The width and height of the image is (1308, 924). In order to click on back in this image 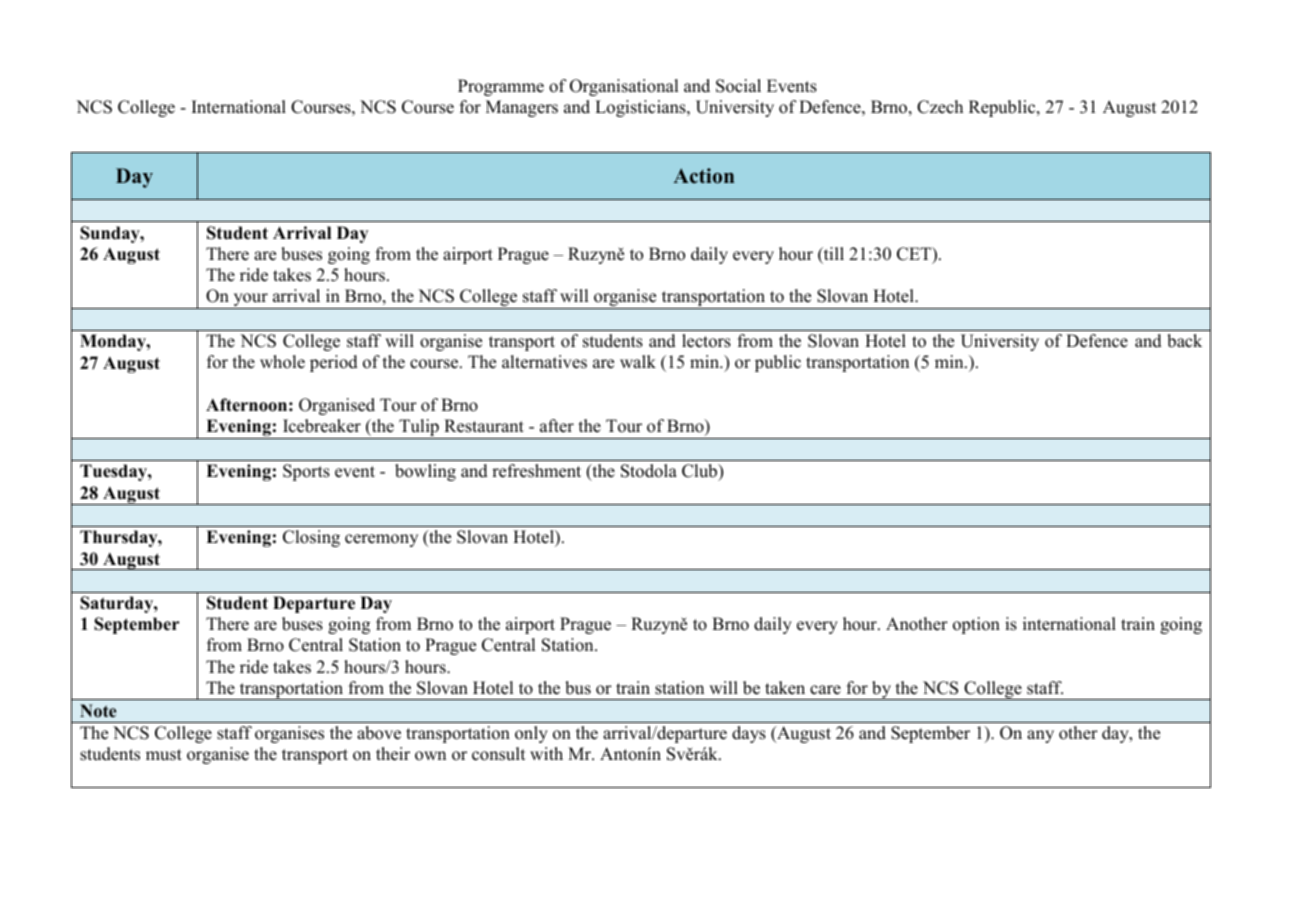, I will do `click(1184, 341)`.
